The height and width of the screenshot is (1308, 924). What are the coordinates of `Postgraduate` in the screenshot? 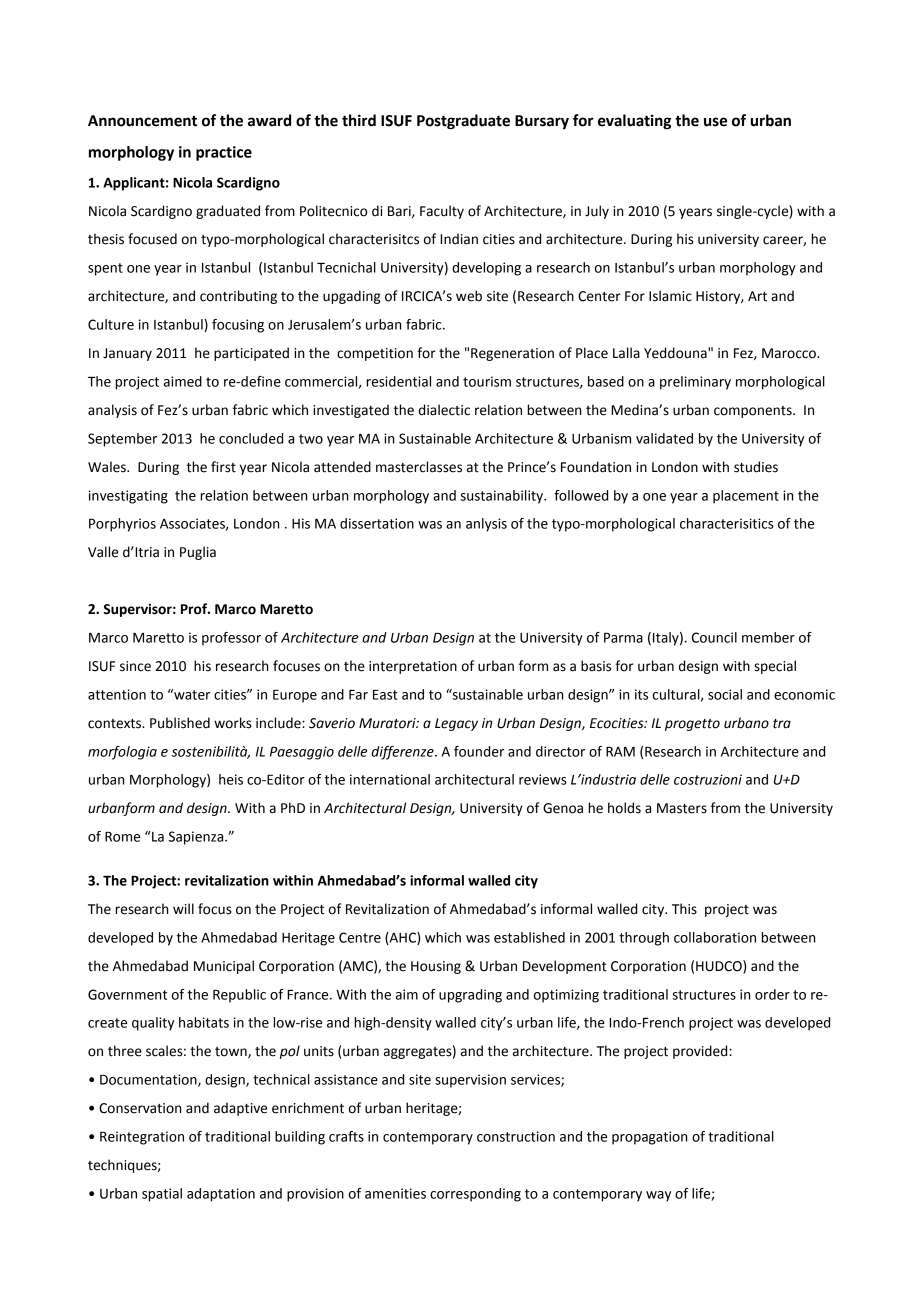 It's located at (463, 122).
